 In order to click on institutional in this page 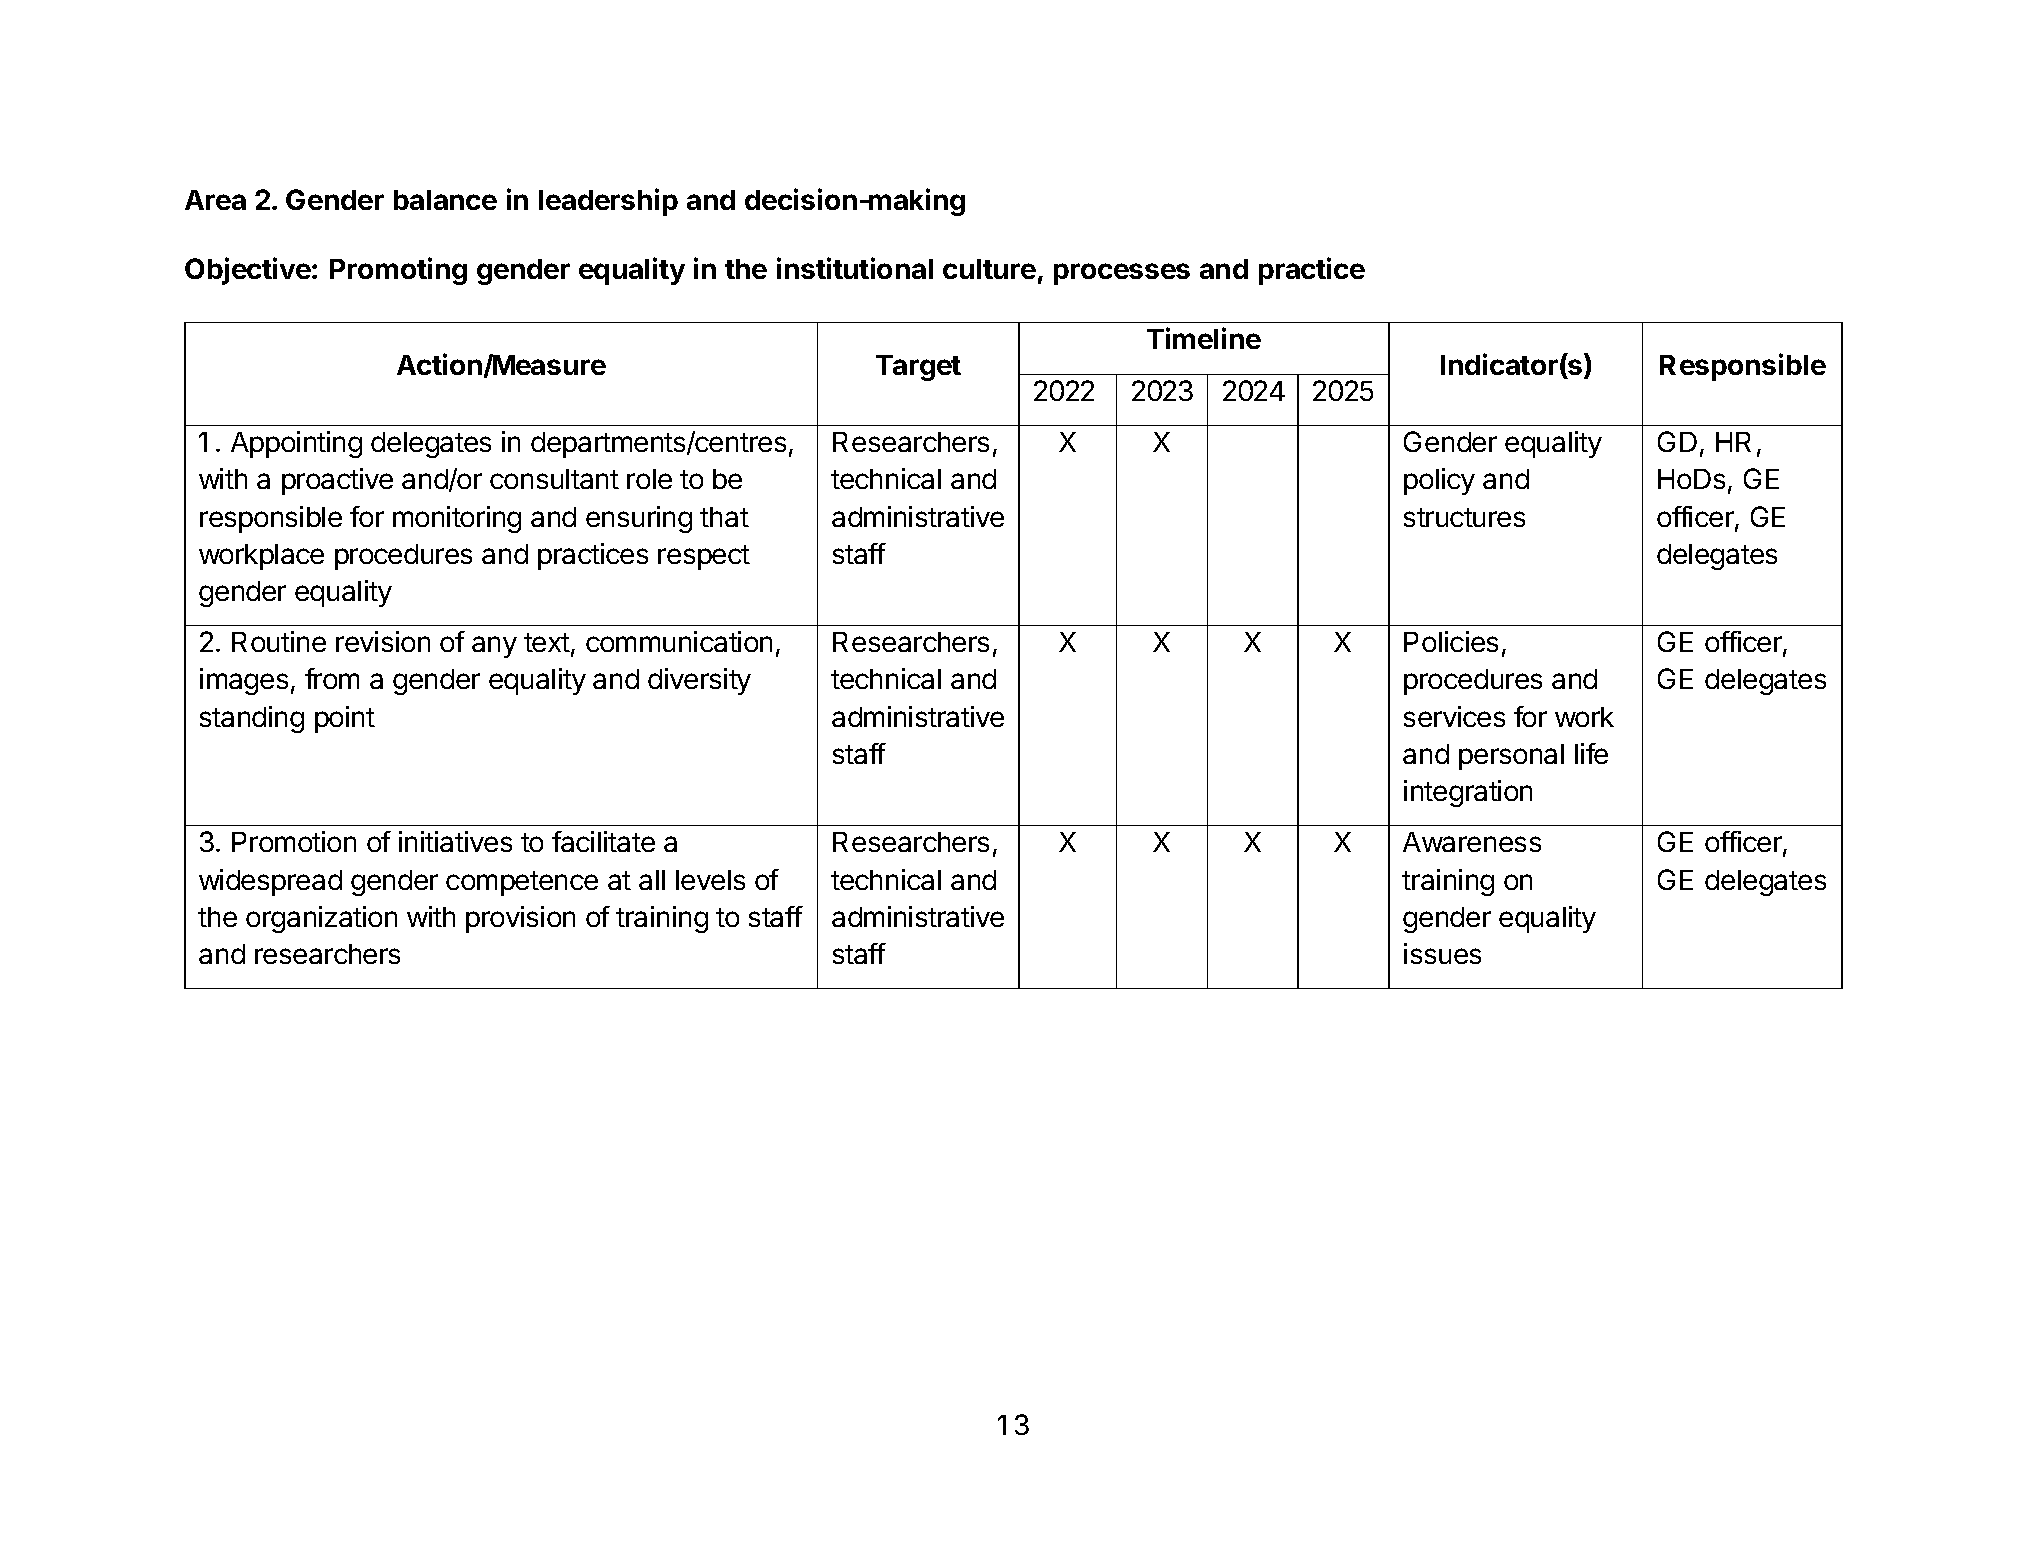, I will do `click(855, 268)`.
